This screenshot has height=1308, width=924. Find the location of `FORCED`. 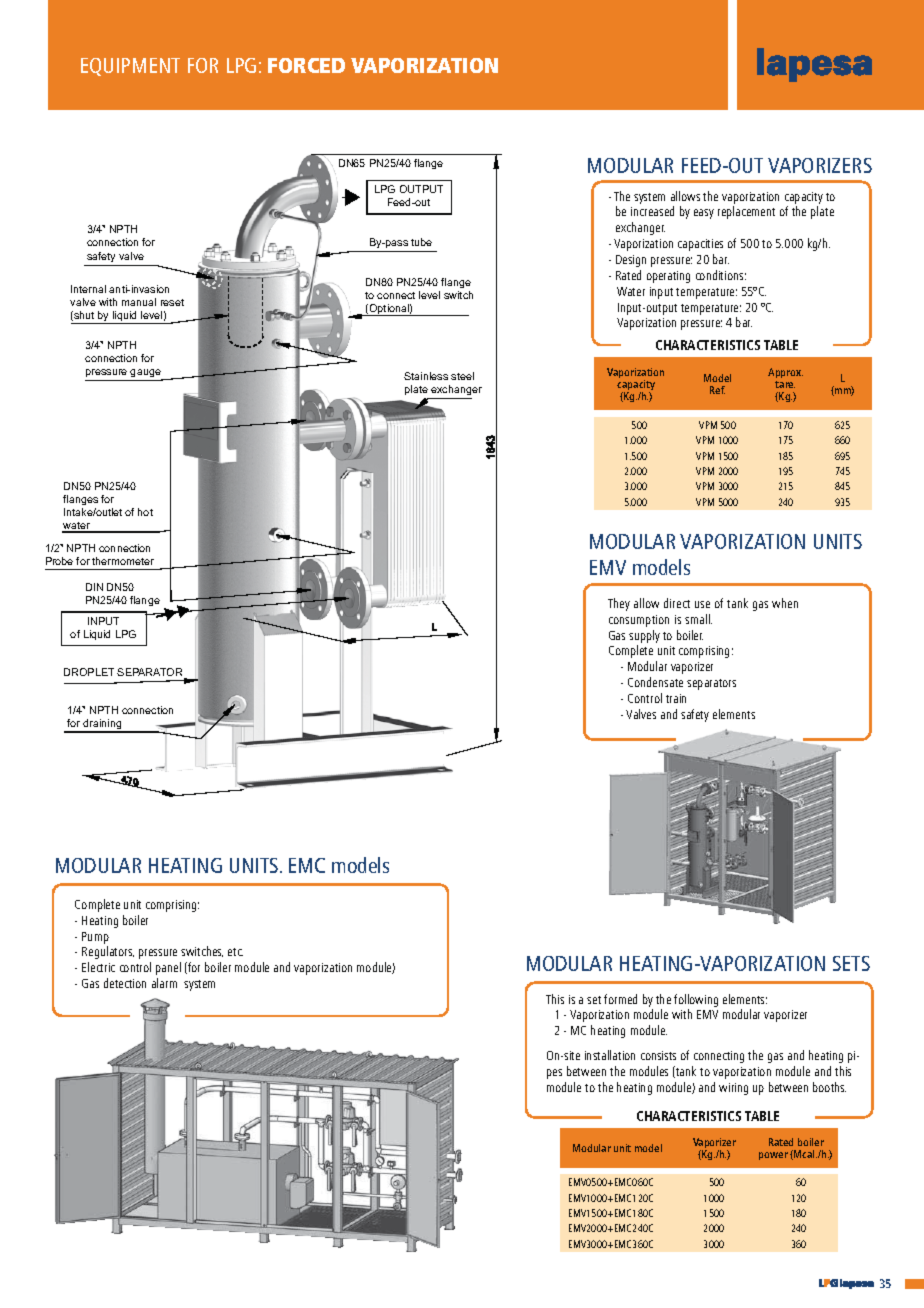

FORCED is located at coordinates (306, 65).
